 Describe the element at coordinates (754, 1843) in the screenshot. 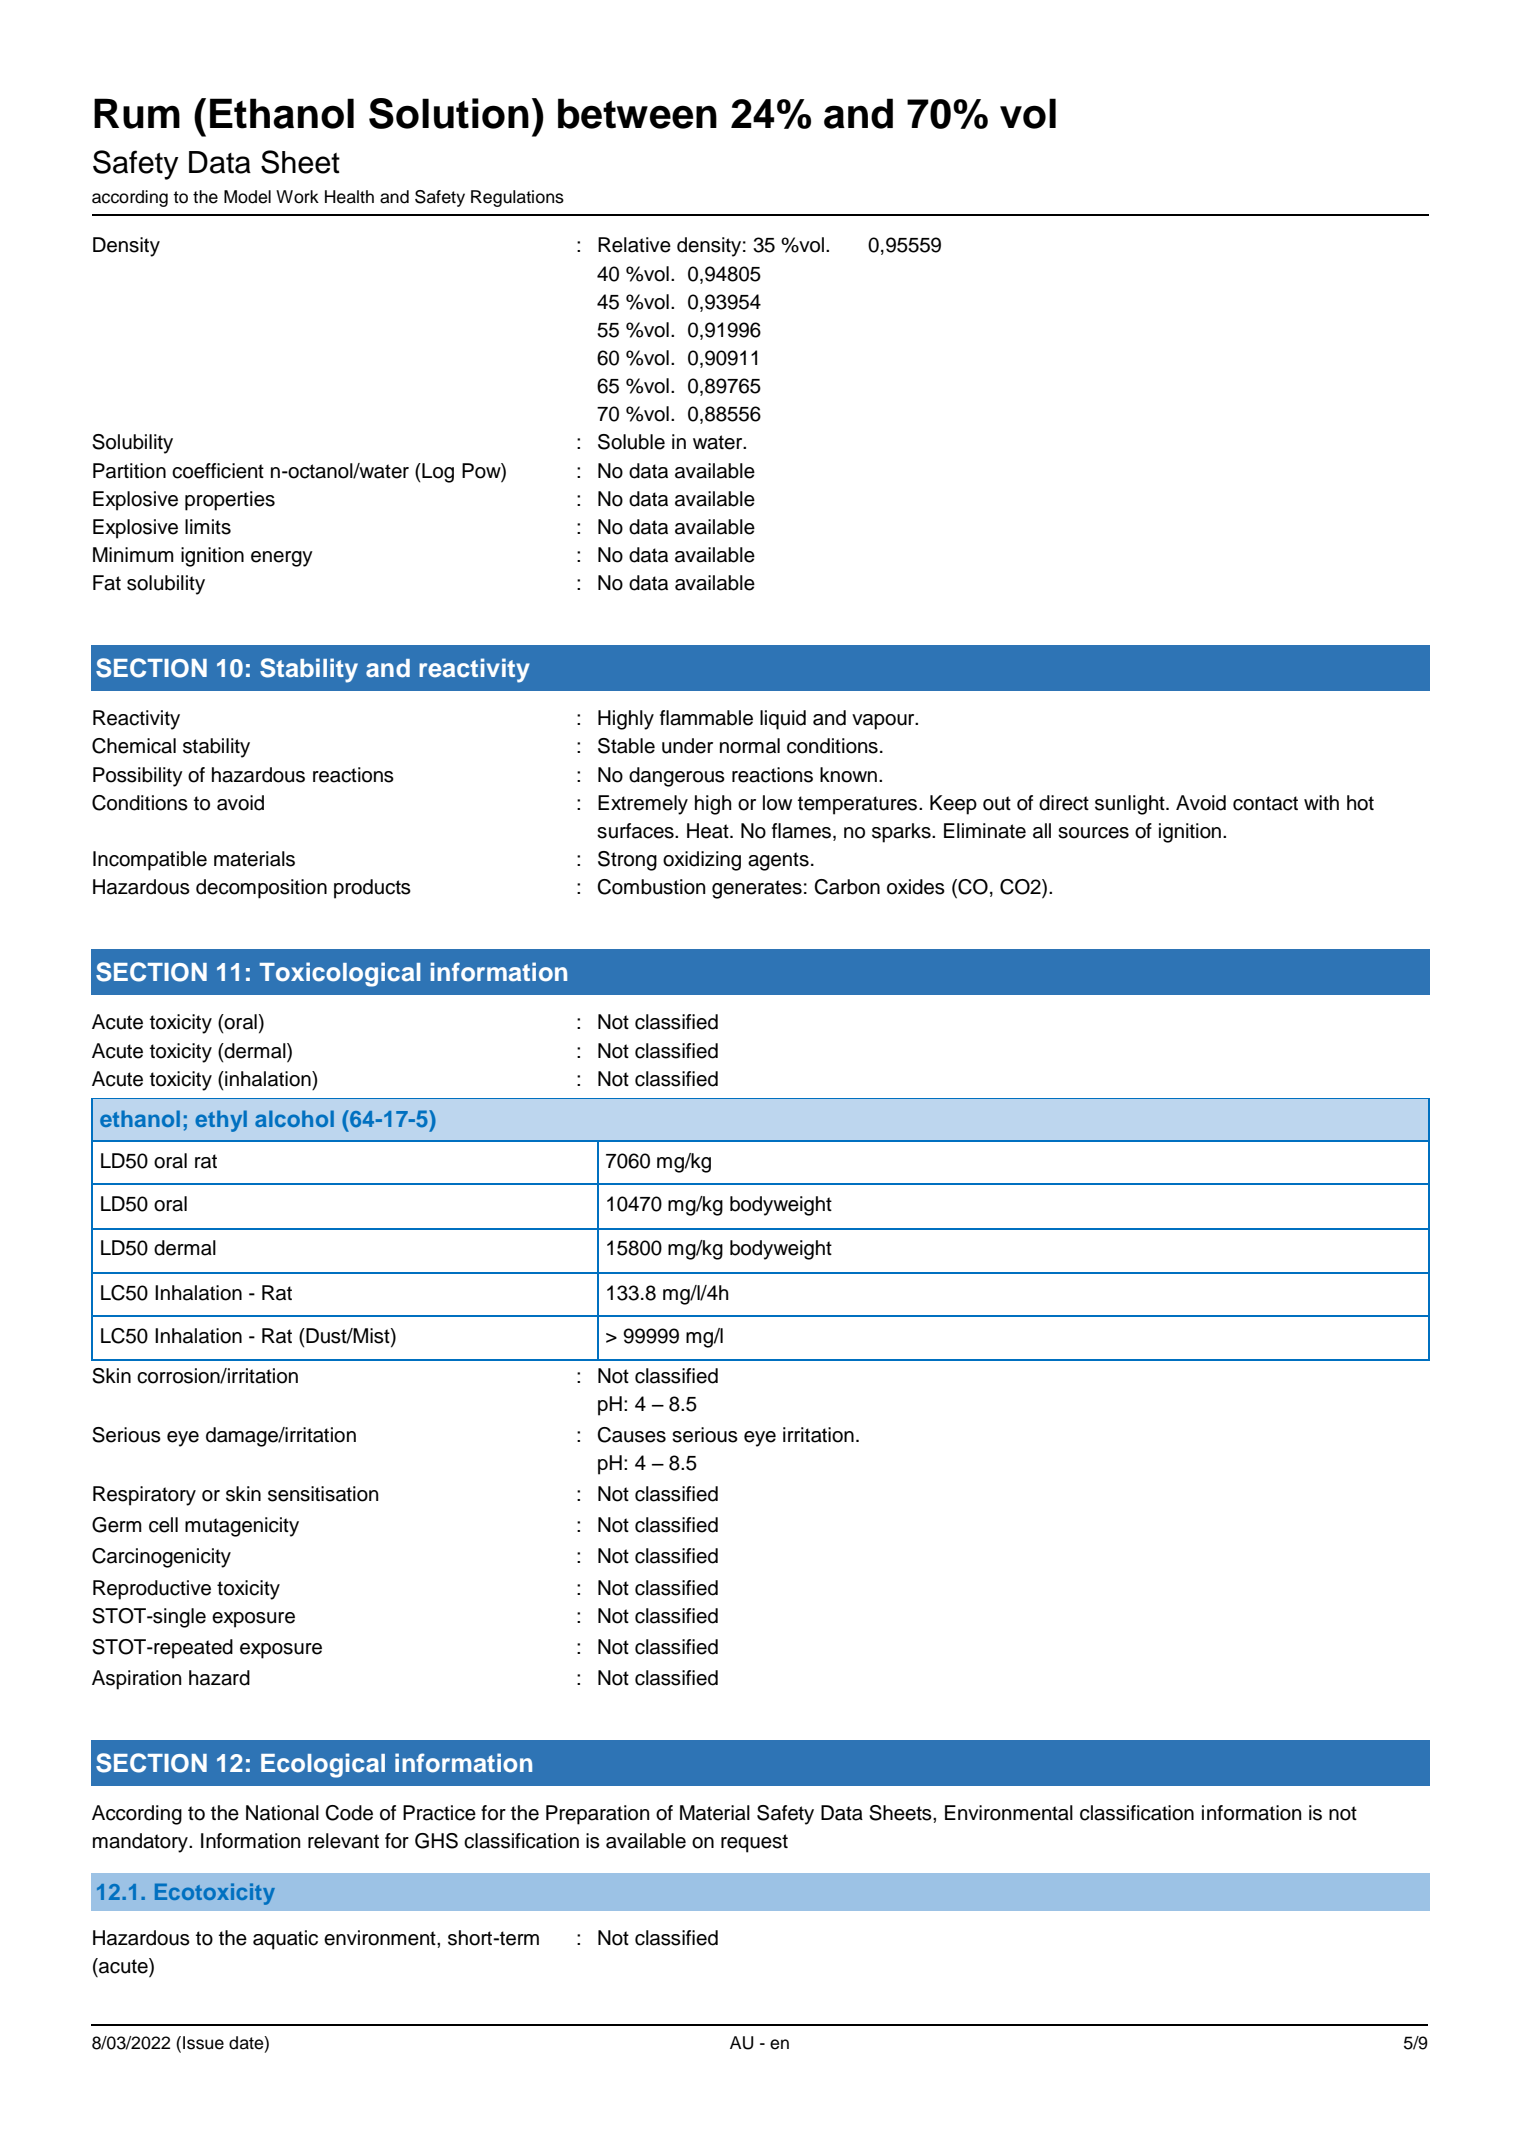

I see `request` at that location.
